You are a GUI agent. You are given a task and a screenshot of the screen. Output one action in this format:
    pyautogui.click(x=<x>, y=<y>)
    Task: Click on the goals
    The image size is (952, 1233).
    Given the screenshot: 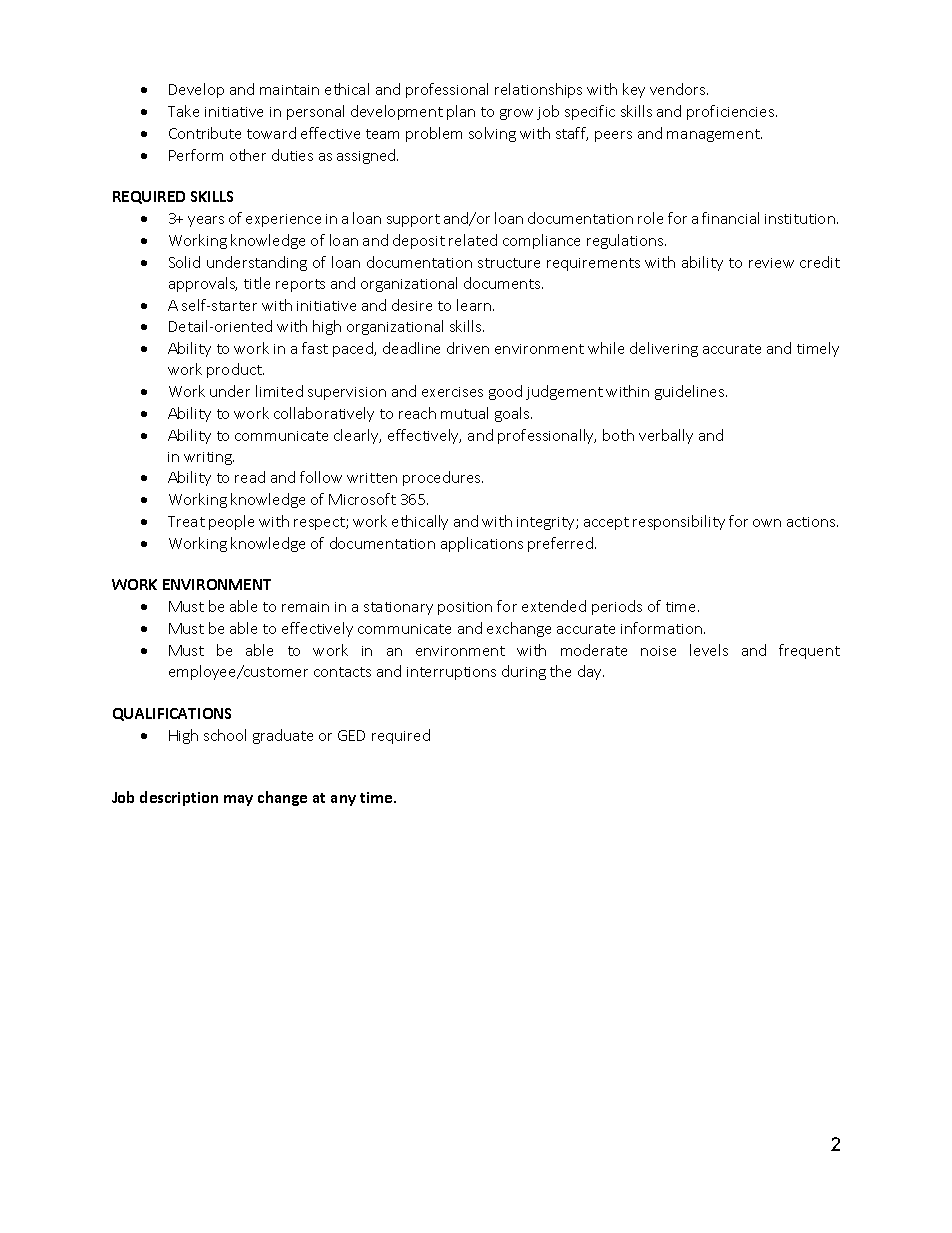 What is the action you would take?
    pyautogui.click(x=513, y=414)
